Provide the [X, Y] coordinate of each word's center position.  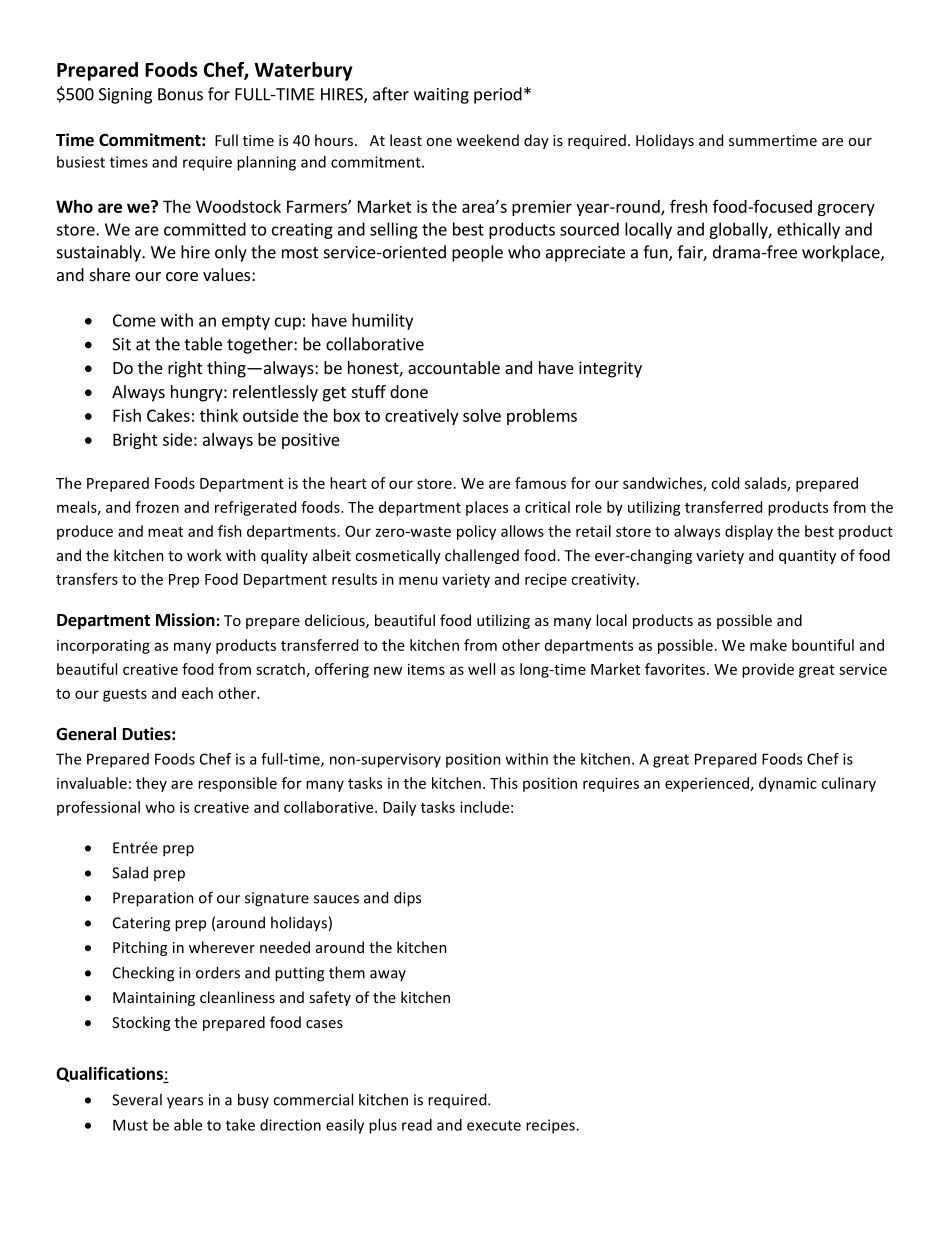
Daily [399, 808]
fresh [688, 206]
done [409, 391]
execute [494, 1125]
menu [418, 580]
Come [134, 320]
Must [130, 1125]
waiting [441, 96]
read [417, 1125]
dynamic [788, 784]
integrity [610, 369]
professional [98, 808]
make [768, 645]
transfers [87, 579]
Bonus [180, 94]
